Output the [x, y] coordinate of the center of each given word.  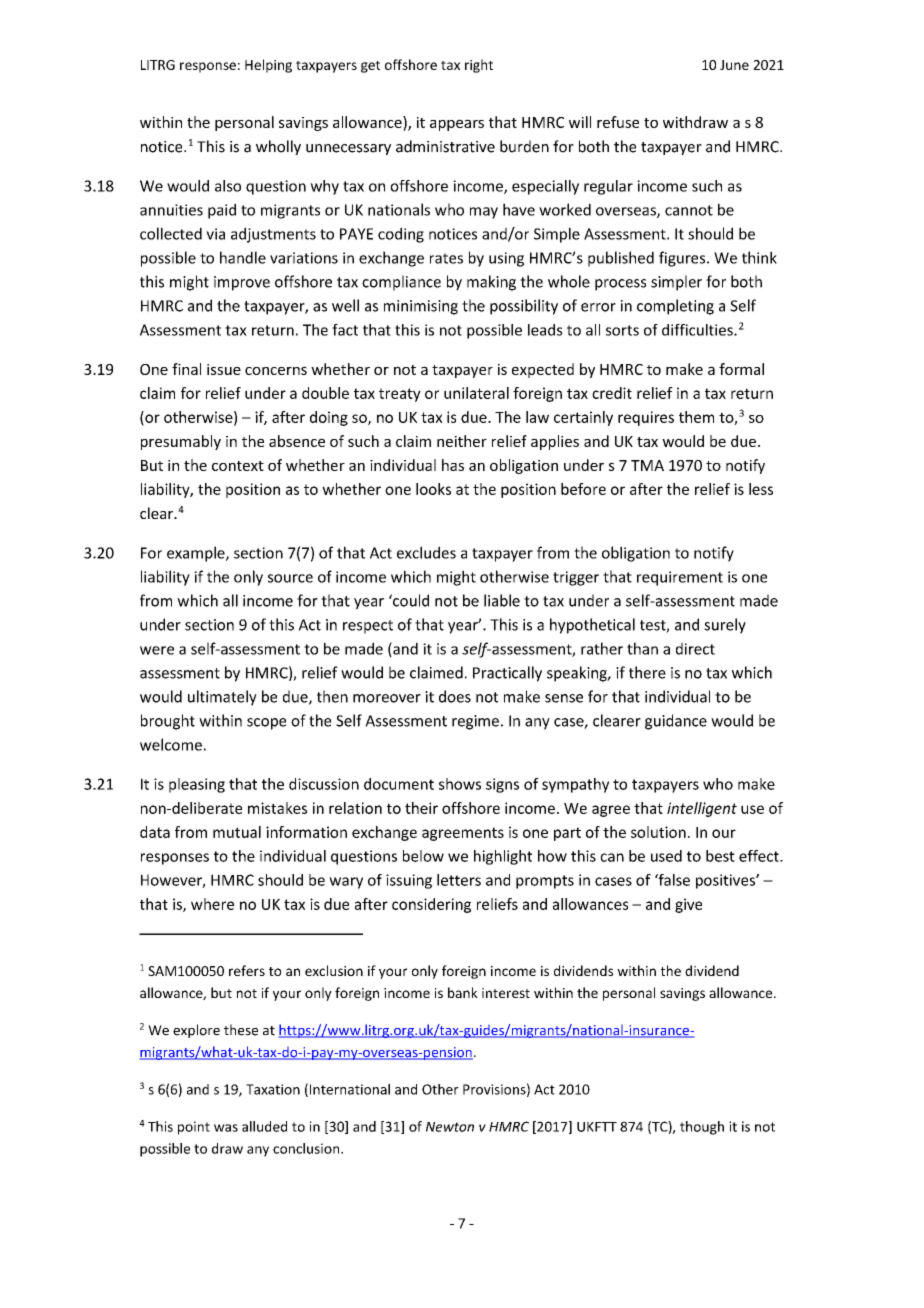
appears [457, 125]
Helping [268, 66]
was [226, 1128]
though [702, 1128]
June [734, 65]
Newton [450, 1127]
